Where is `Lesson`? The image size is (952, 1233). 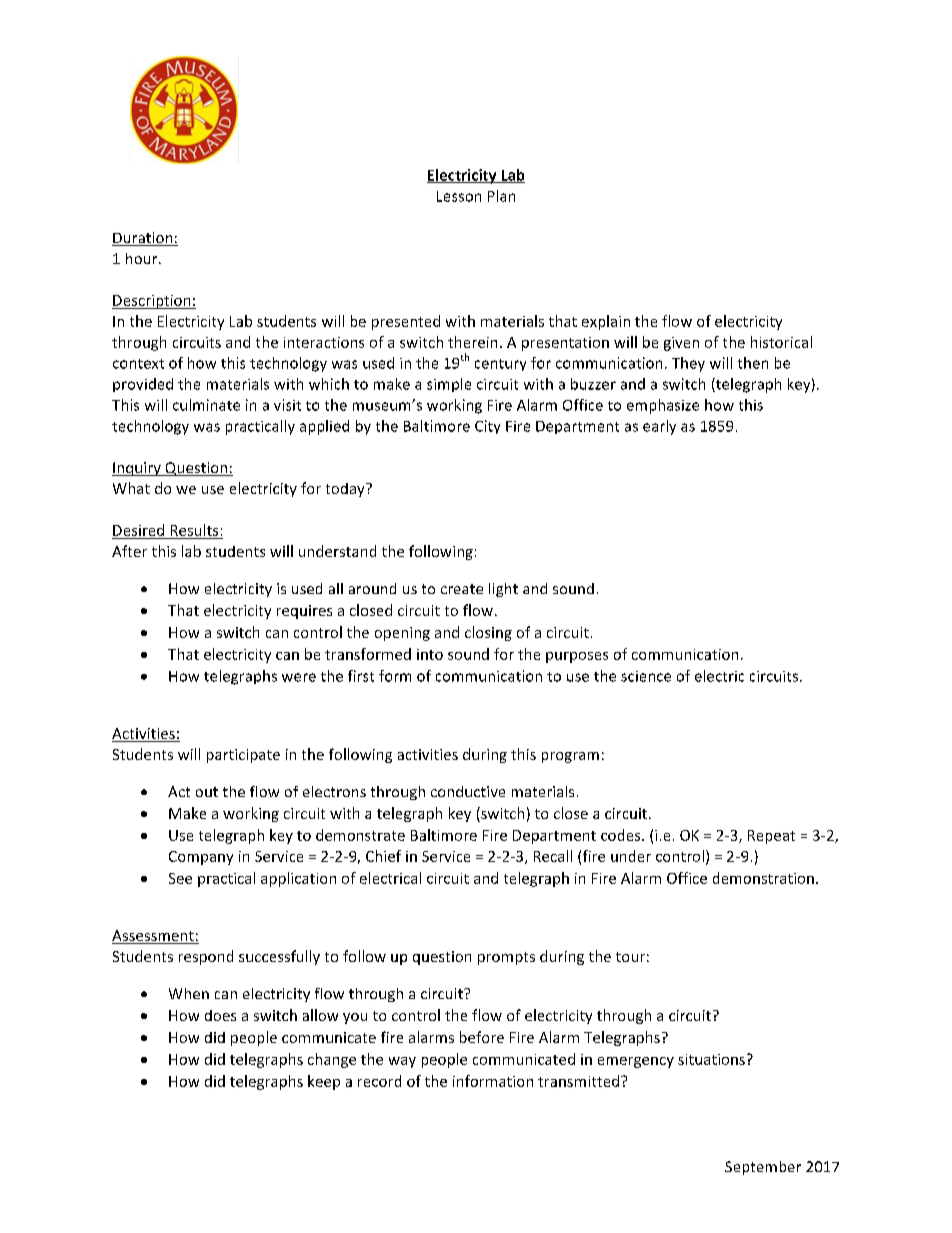
Lesson is located at coordinates (459, 196).
